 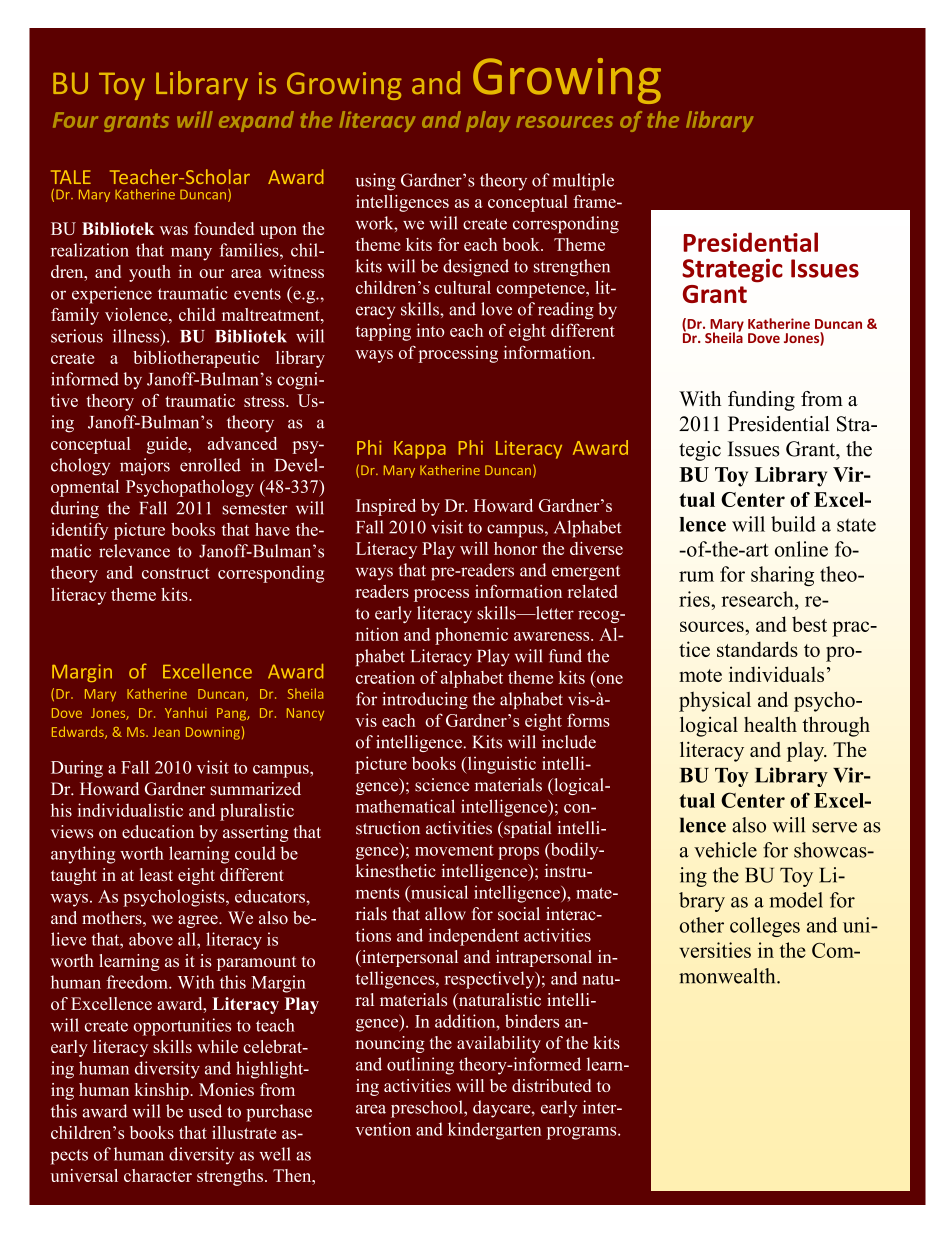 What do you see at coordinates (495, 1131) in the screenshot?
I see `kindergarten` at bounding box center [495, 1131].
